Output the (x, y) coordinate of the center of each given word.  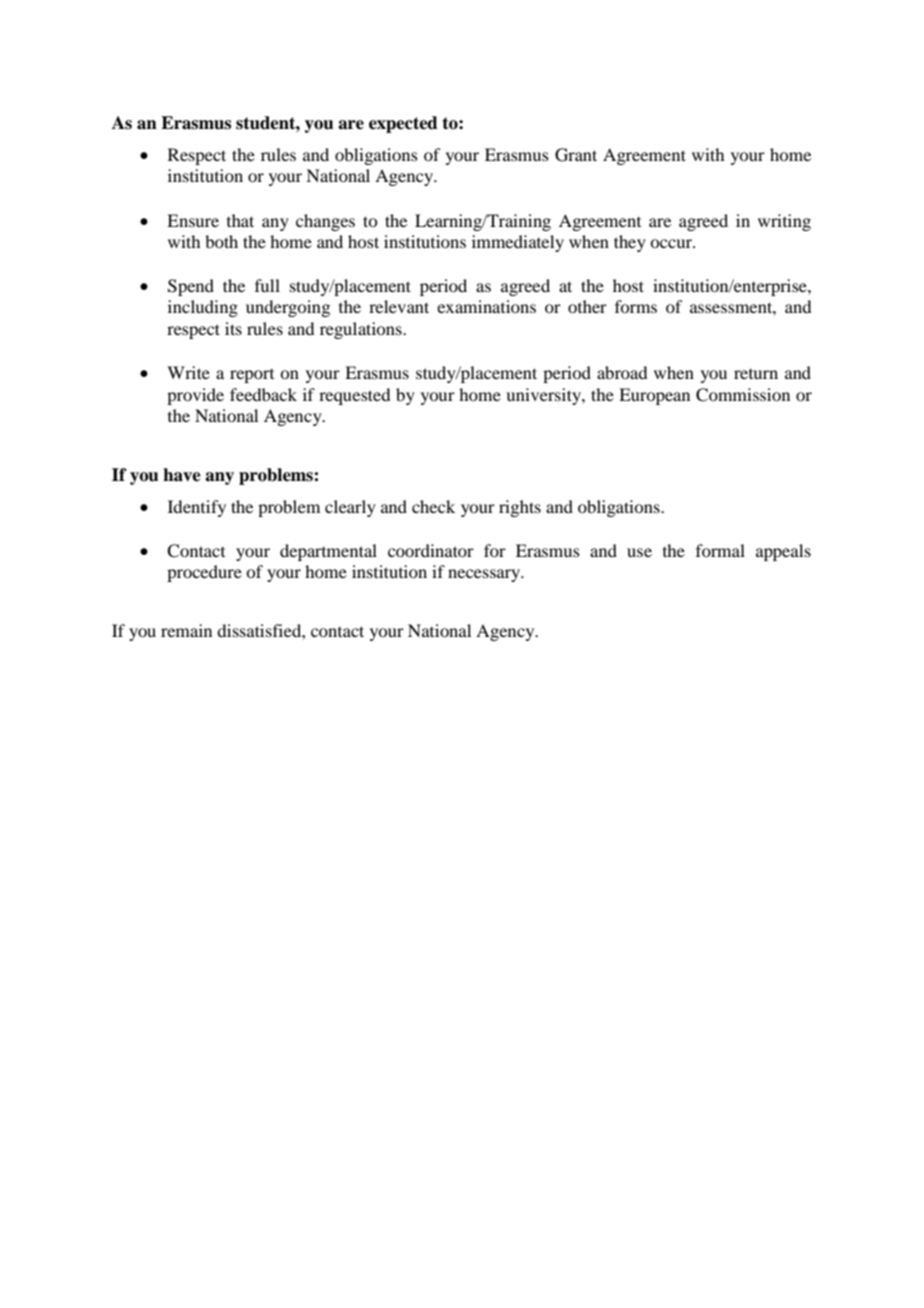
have (182, 475)
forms (636, 306)
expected (403, 124)
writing (784, 222)
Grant (576, 155)
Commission (743, 395)
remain (186, 630)
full (267, 285)
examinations (486, 306)
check (433, 506)
